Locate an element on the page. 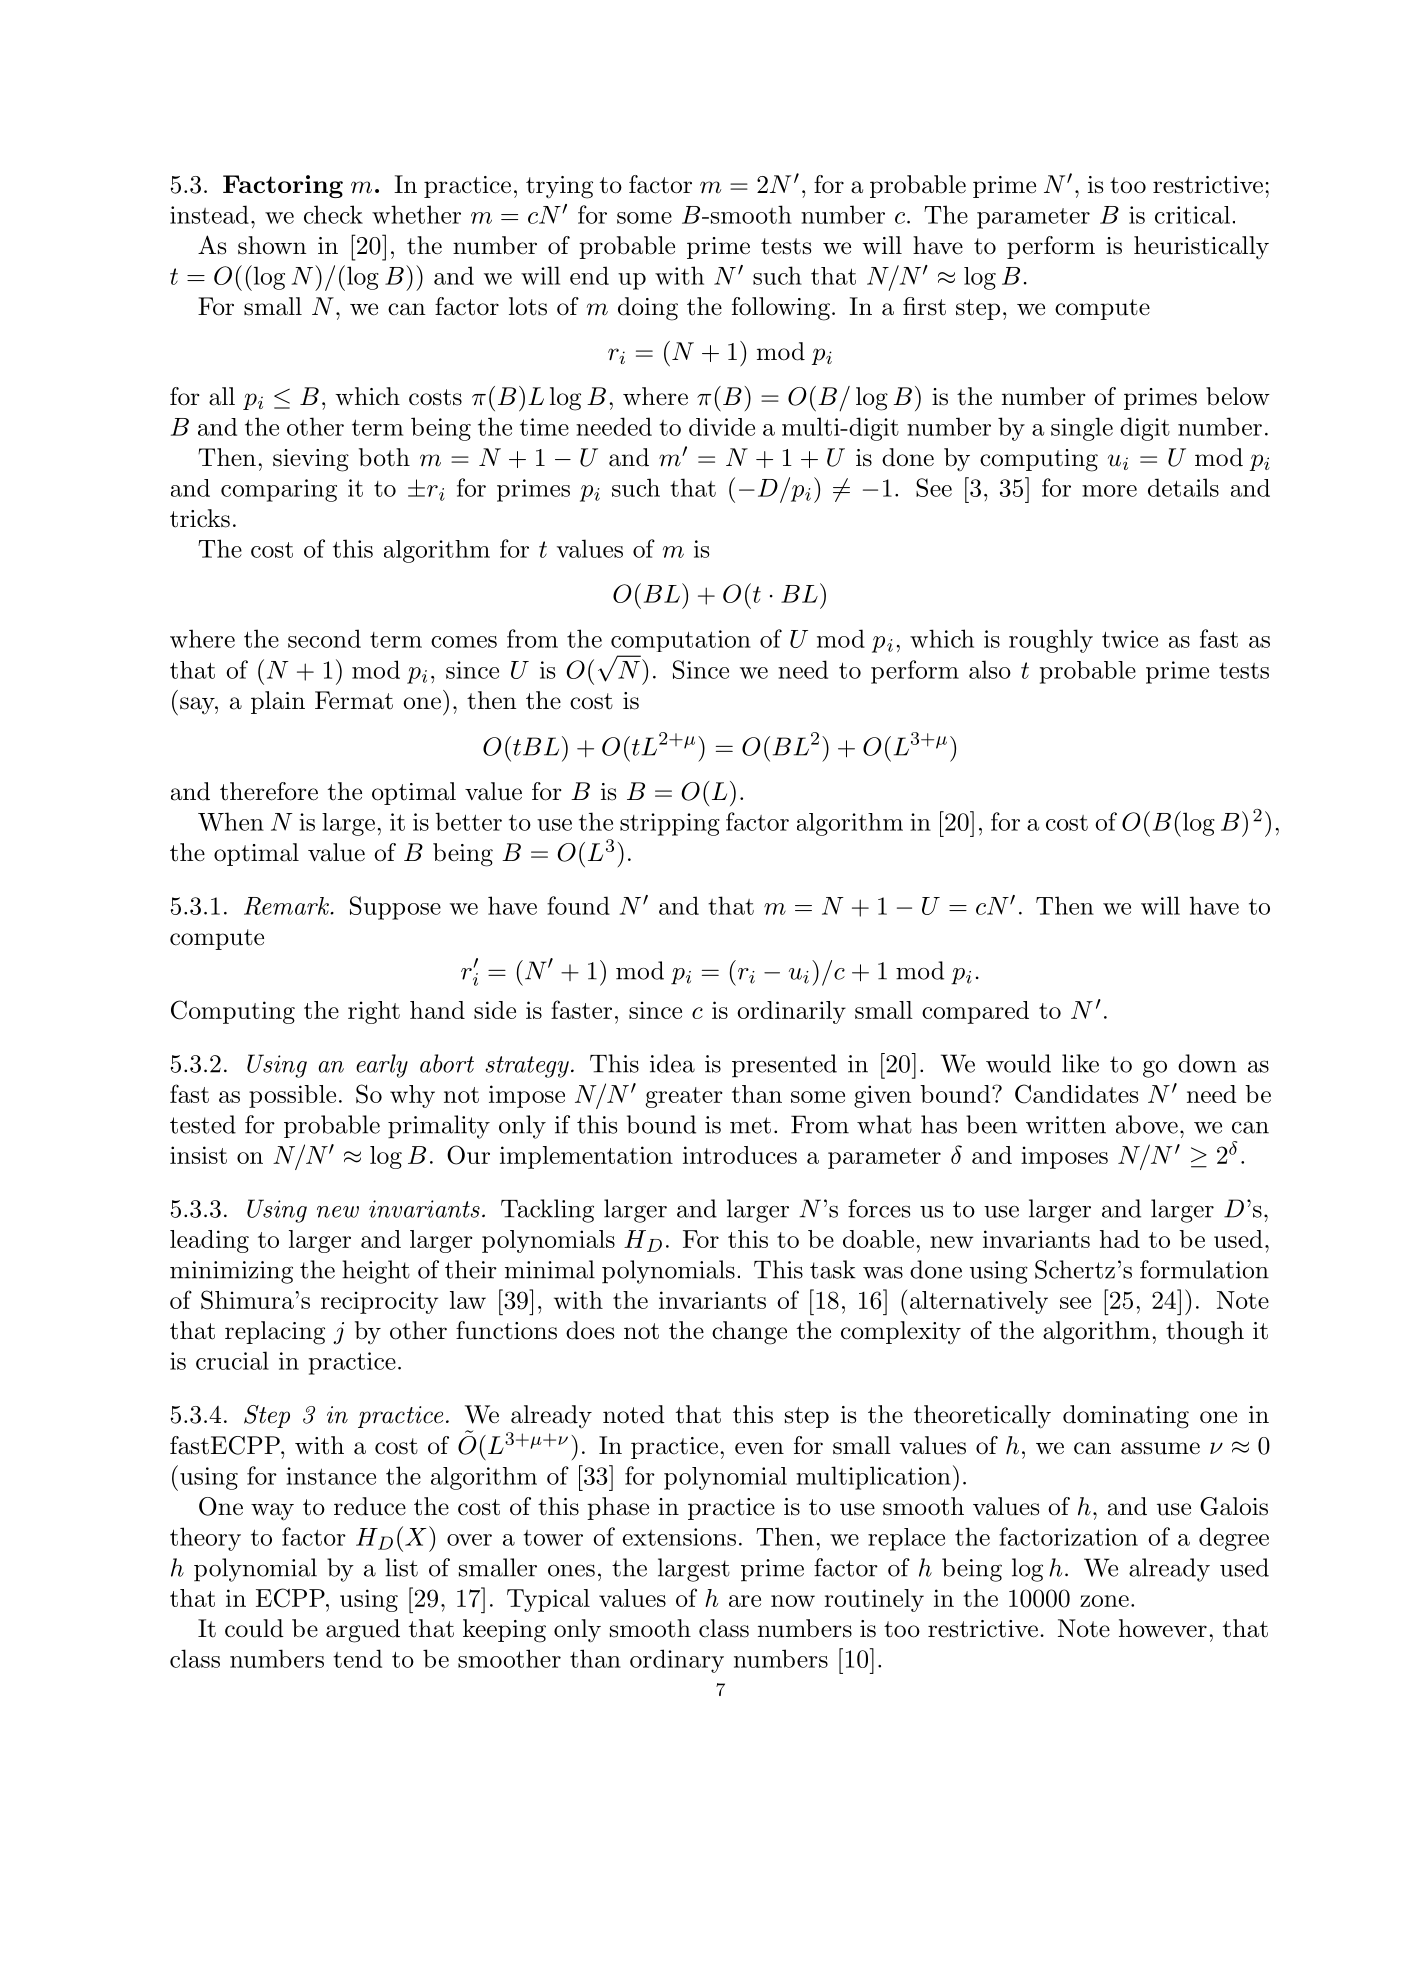 The height and width of the document is (1983, 1401). introduces is located at coordinates (740, 1155).
